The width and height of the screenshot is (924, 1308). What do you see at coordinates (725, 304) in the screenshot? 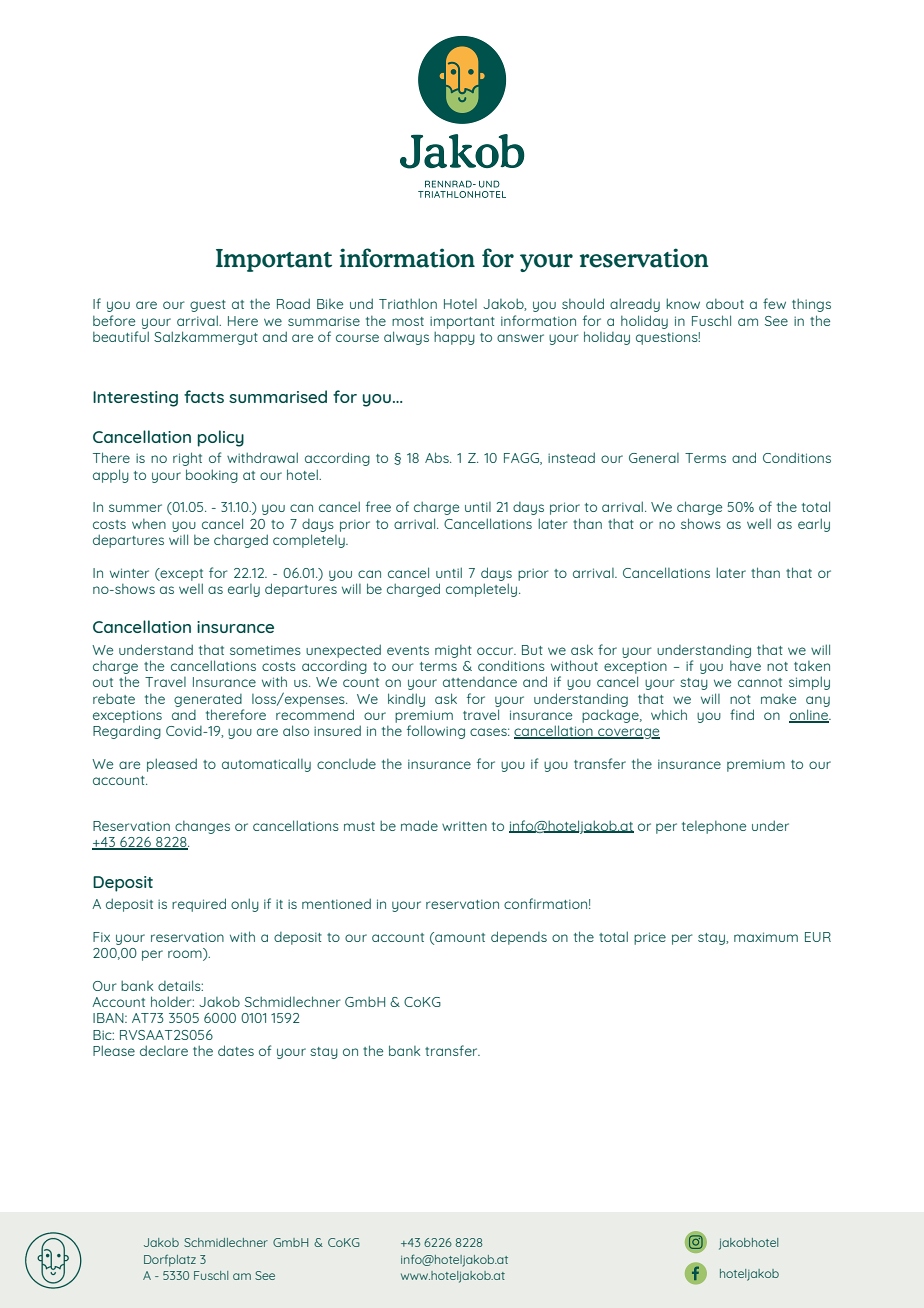
I see `about` at bounding box center [725, 304].
